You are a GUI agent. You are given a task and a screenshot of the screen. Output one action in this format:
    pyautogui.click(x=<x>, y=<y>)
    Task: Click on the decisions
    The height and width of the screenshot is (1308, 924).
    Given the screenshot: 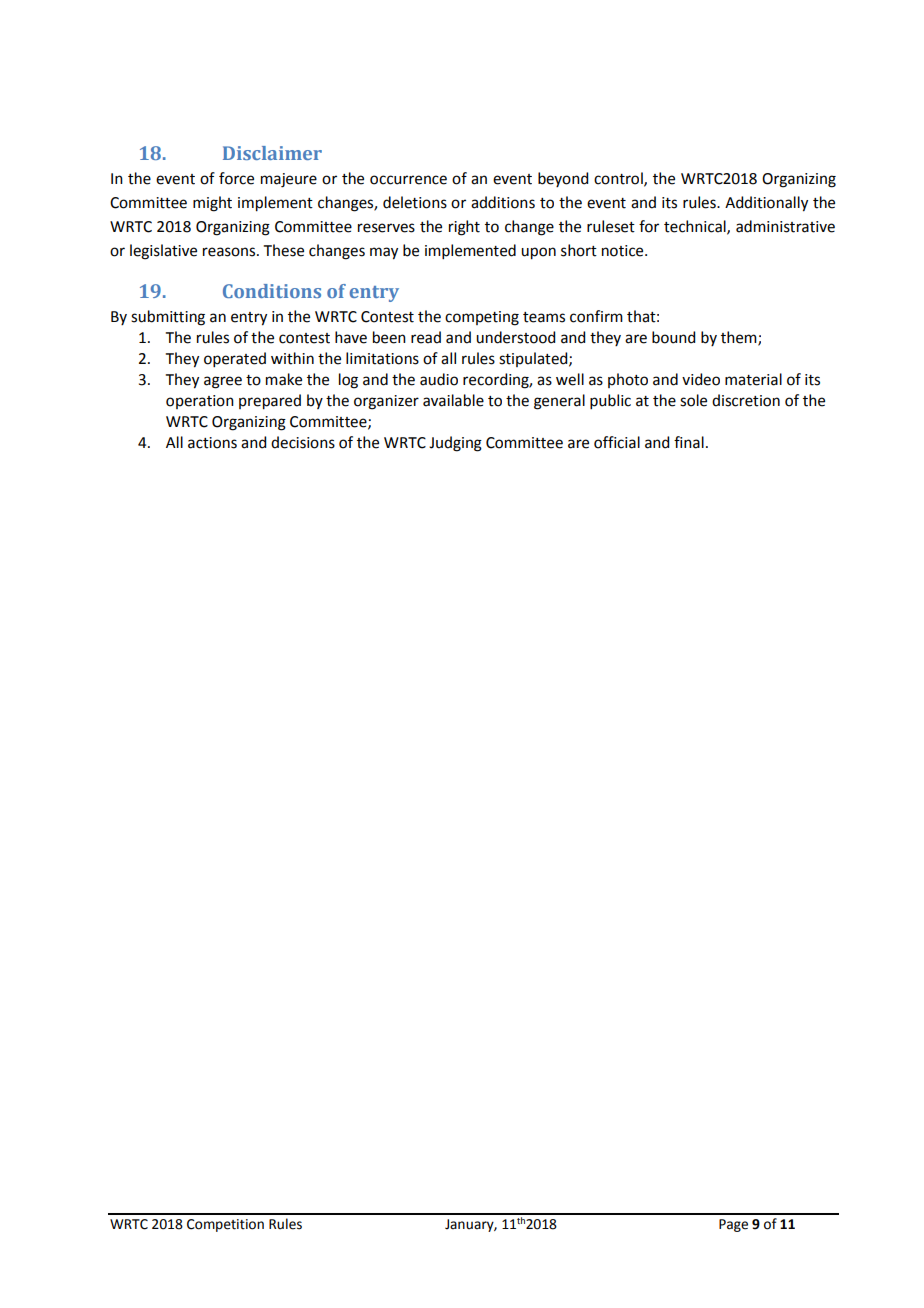 What is the action you would take?
    pyautogui.click(x=303, y=442)
